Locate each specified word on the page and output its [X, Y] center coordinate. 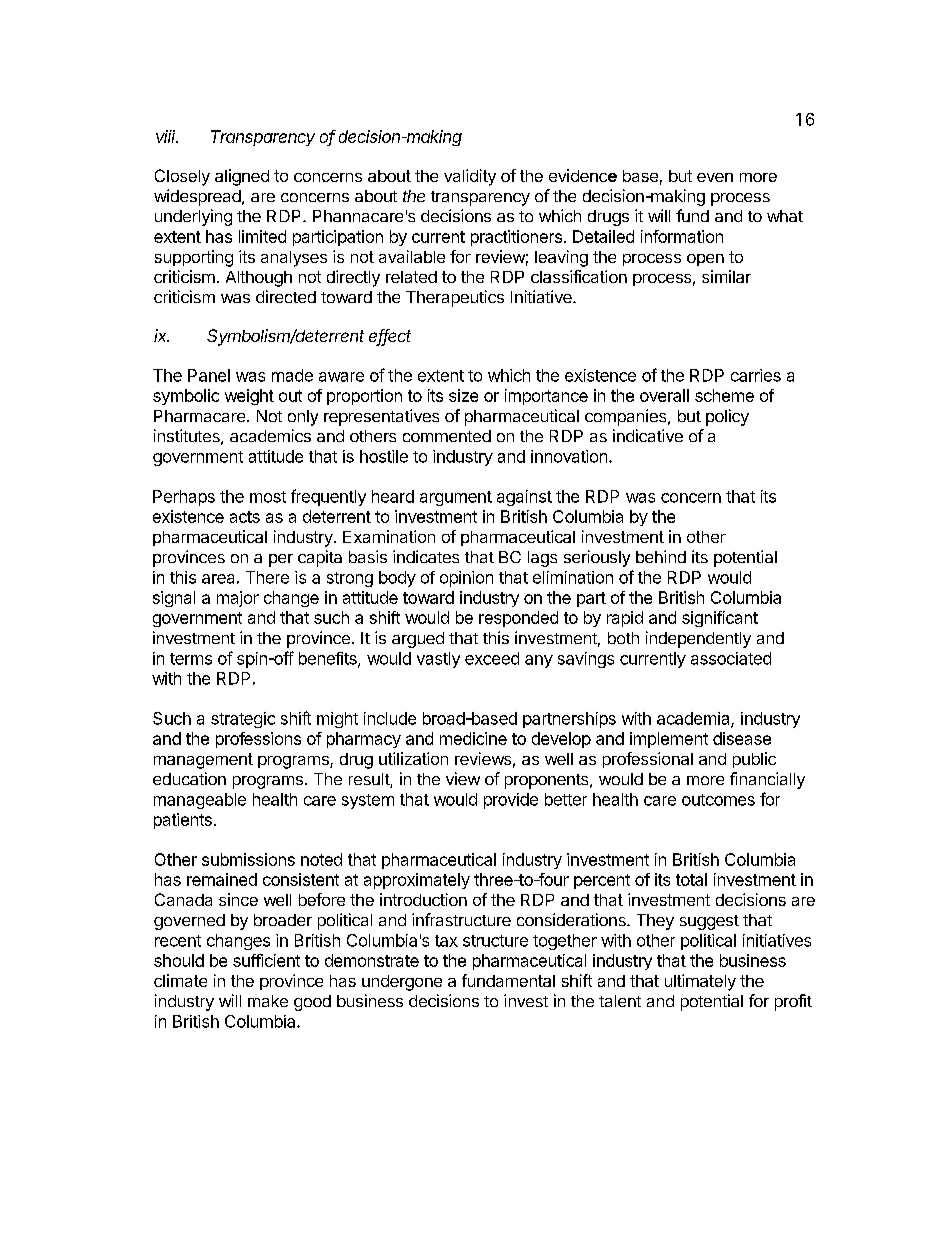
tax [446, 941]
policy [727, 417]
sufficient [266, 960]
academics [270, 435]
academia [694, 719]
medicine [473, 738]
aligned [242, 177]
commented [447, 436]
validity [470, 177]
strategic [243, 720]
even [715, 177]
